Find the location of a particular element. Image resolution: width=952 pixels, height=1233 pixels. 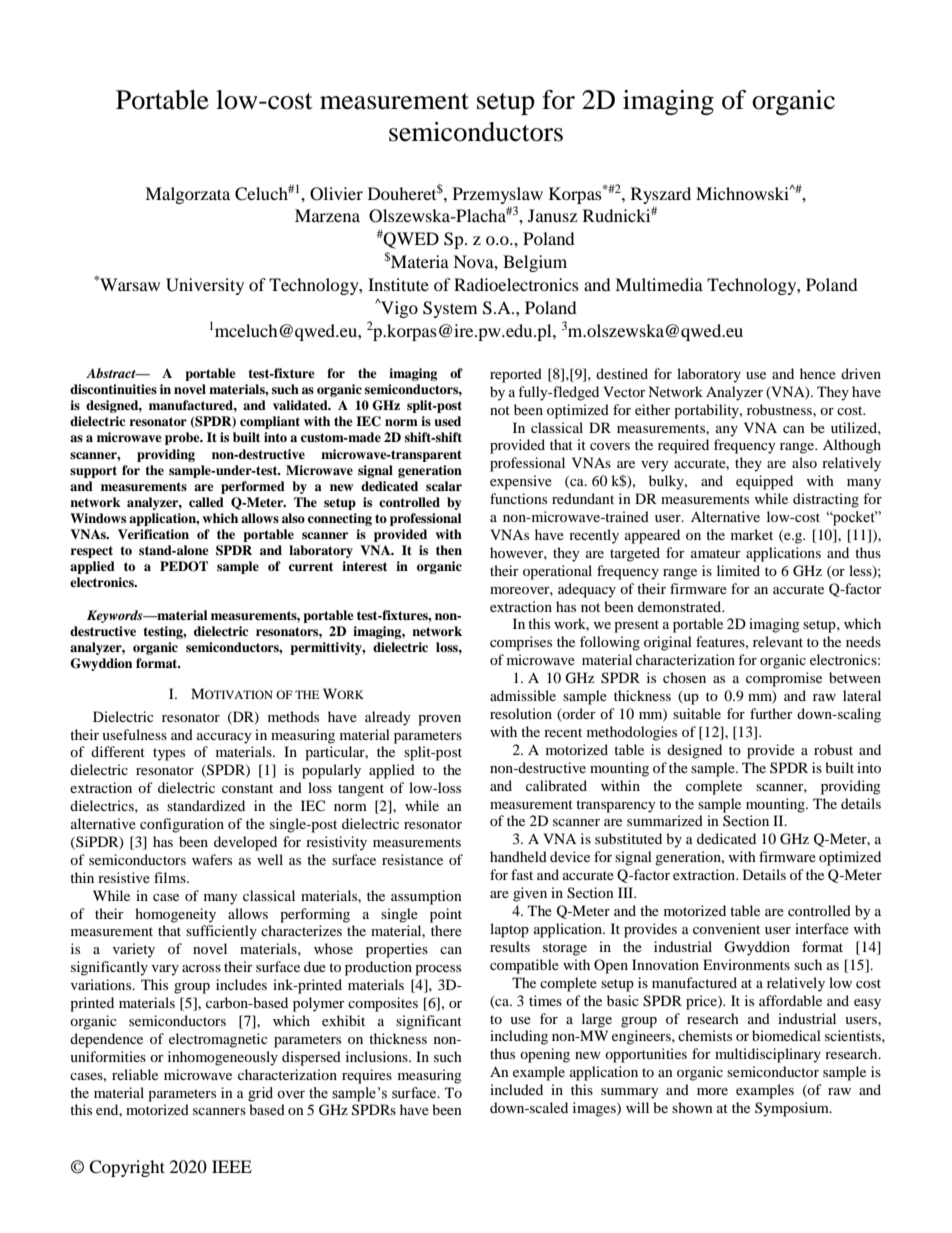

Symposium is located at coordinates (793, 1109).
